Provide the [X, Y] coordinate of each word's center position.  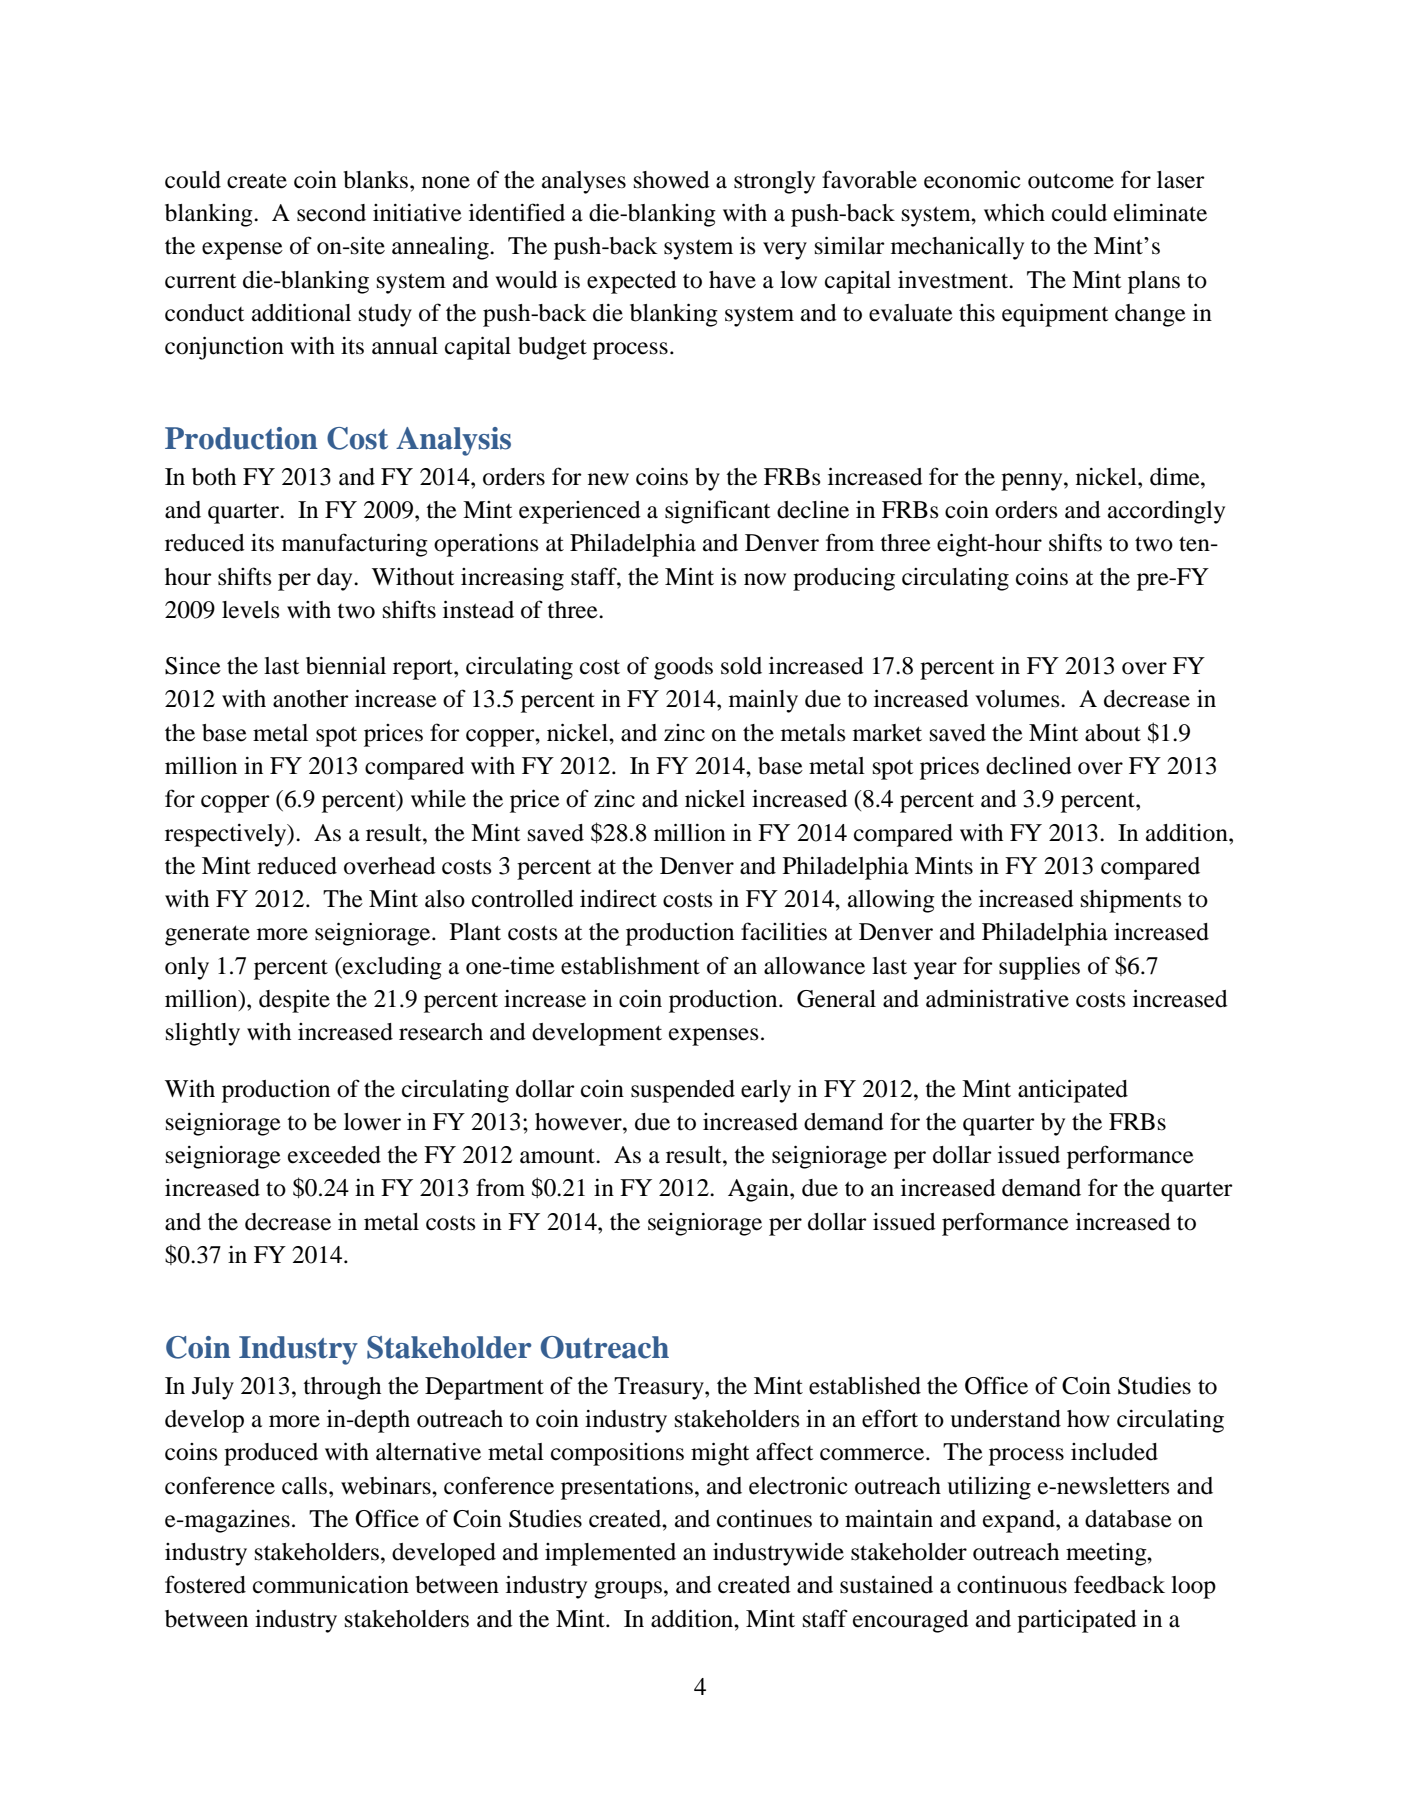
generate [207, 935]
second [331, 213]
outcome [1071, 181]
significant [718, 512]
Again [759, 1190]
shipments [1131, 901]
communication [331, 1585]
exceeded [334, 1155]
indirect [618, 899]
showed [672, 180]
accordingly [1166, 512]
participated [1077, 1621]
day [336, 579]
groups [628, 1590]
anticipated [1073, 1091]
